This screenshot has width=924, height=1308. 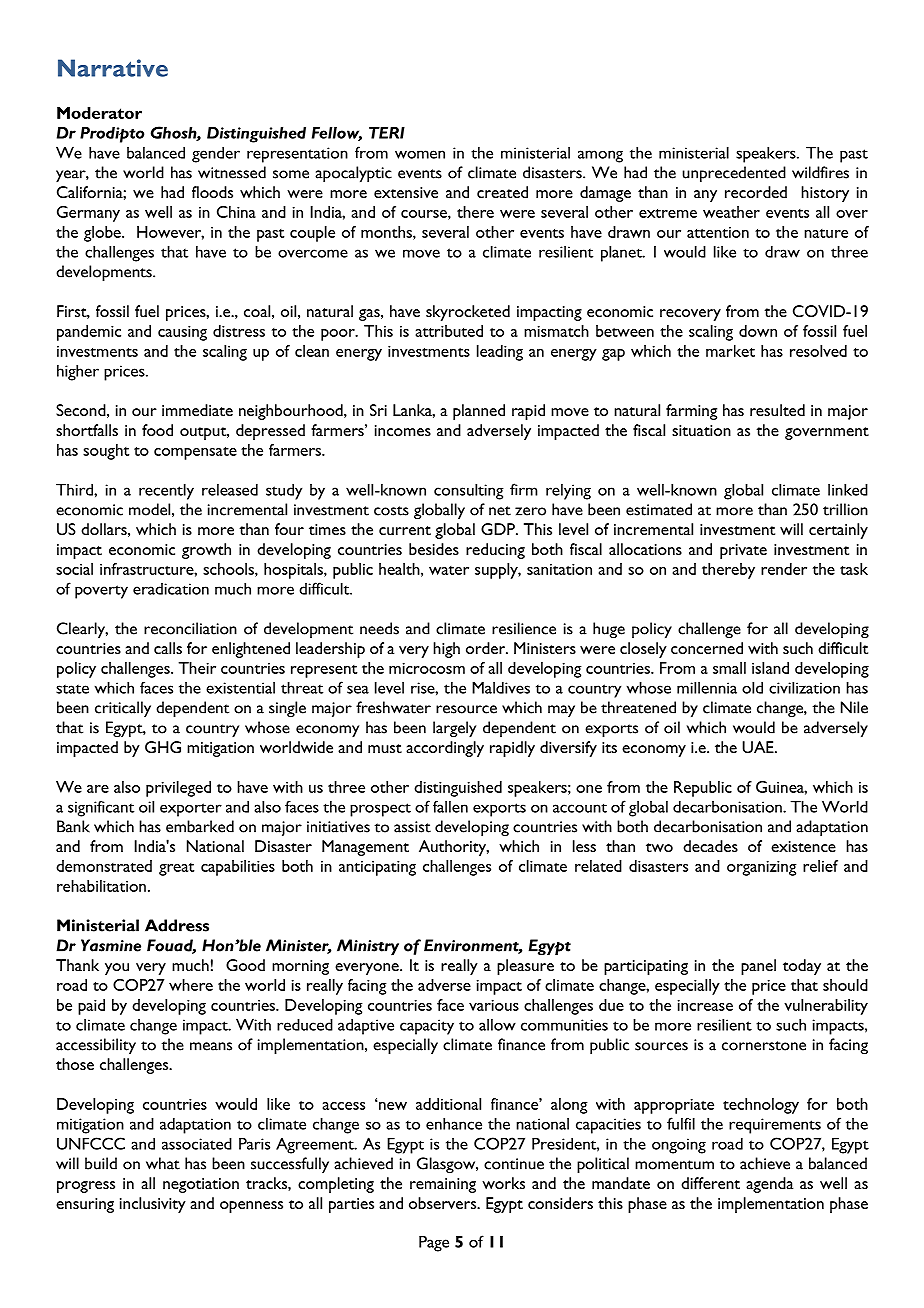 I want to click on women, so click(x=420, y=154).
